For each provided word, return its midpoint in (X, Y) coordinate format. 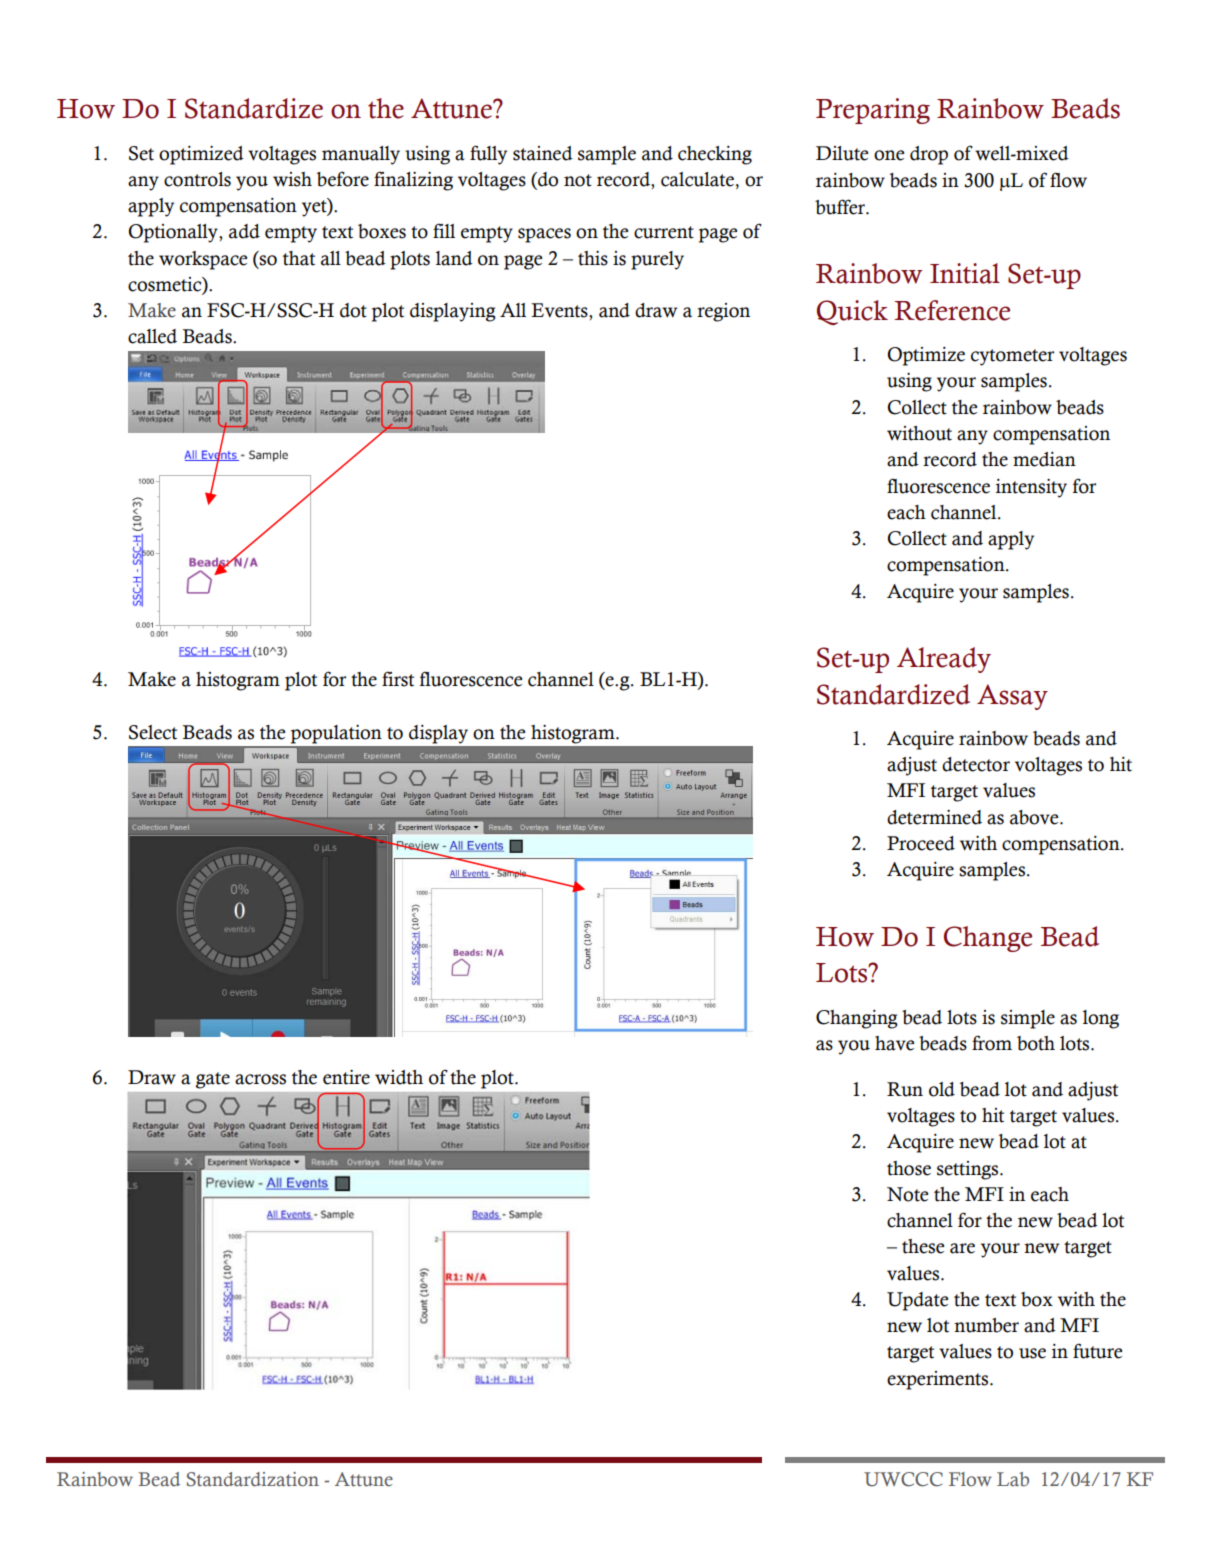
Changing (857, 1019)
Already (944, 660)
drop (929, 155)
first (398, 679)
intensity (1031, 488)
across (260, 1079)
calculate (697, 179)
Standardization (253, 1479)
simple (1028, 1019)
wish (292, 179)
